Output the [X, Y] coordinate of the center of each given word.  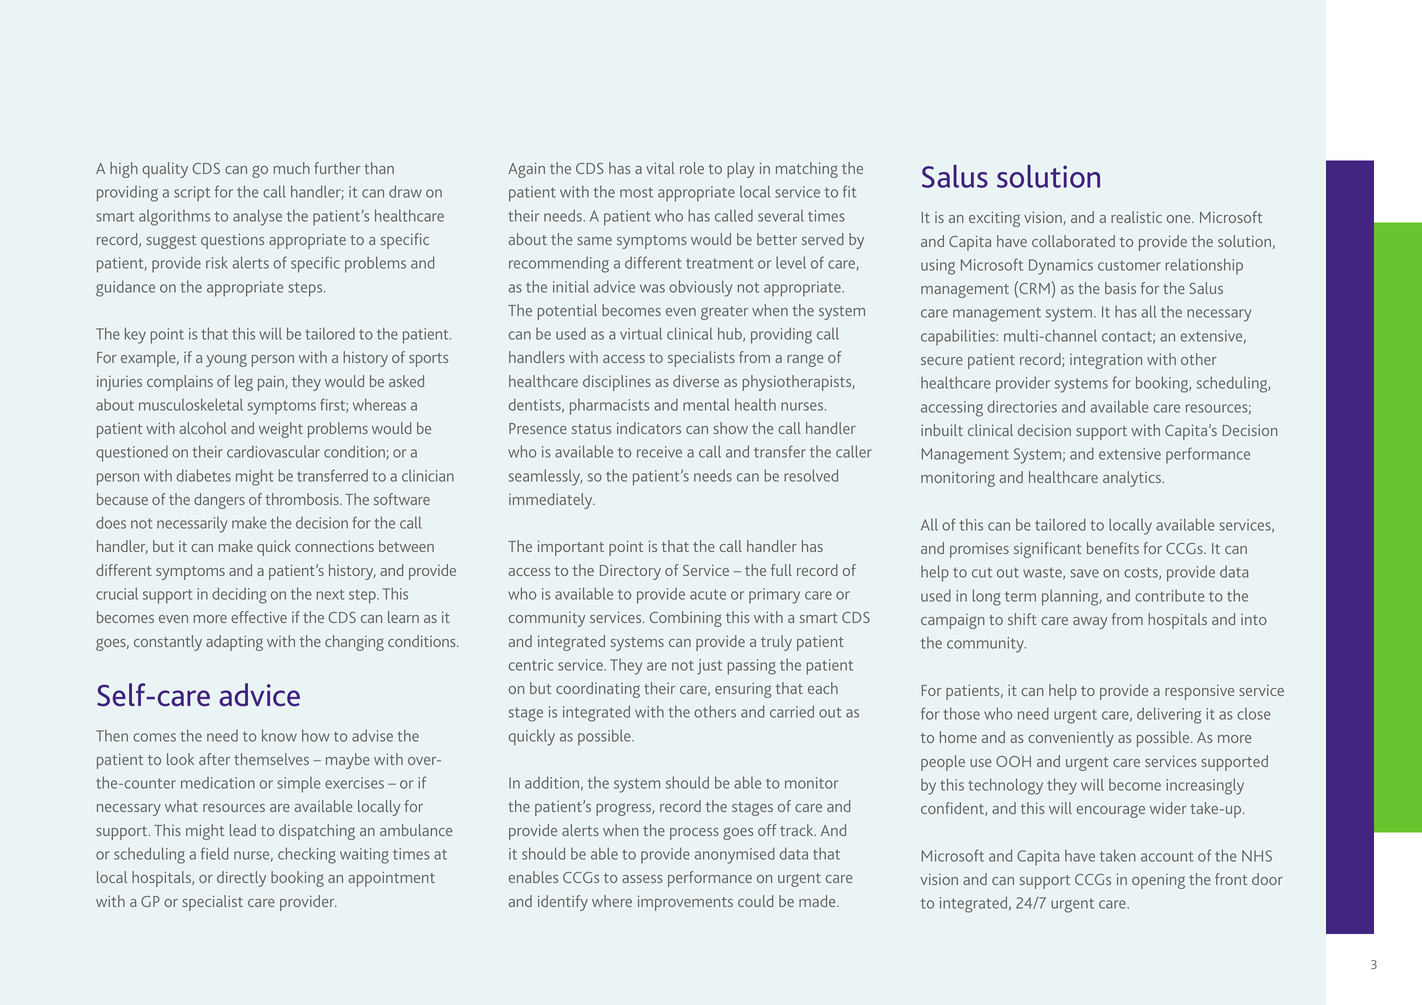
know [279, 735]
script [192, 194]
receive [659, 452]
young [226, 360]
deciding [239, 595]
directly [241, 879]
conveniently [1071, 739]
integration [1106, 361]
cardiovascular [273, 451]
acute [708, 594]
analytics [1133, 479]
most [636, 192]
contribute [1169, 595]
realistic [1136, 217]
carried [792, 711]
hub [731, 334]
